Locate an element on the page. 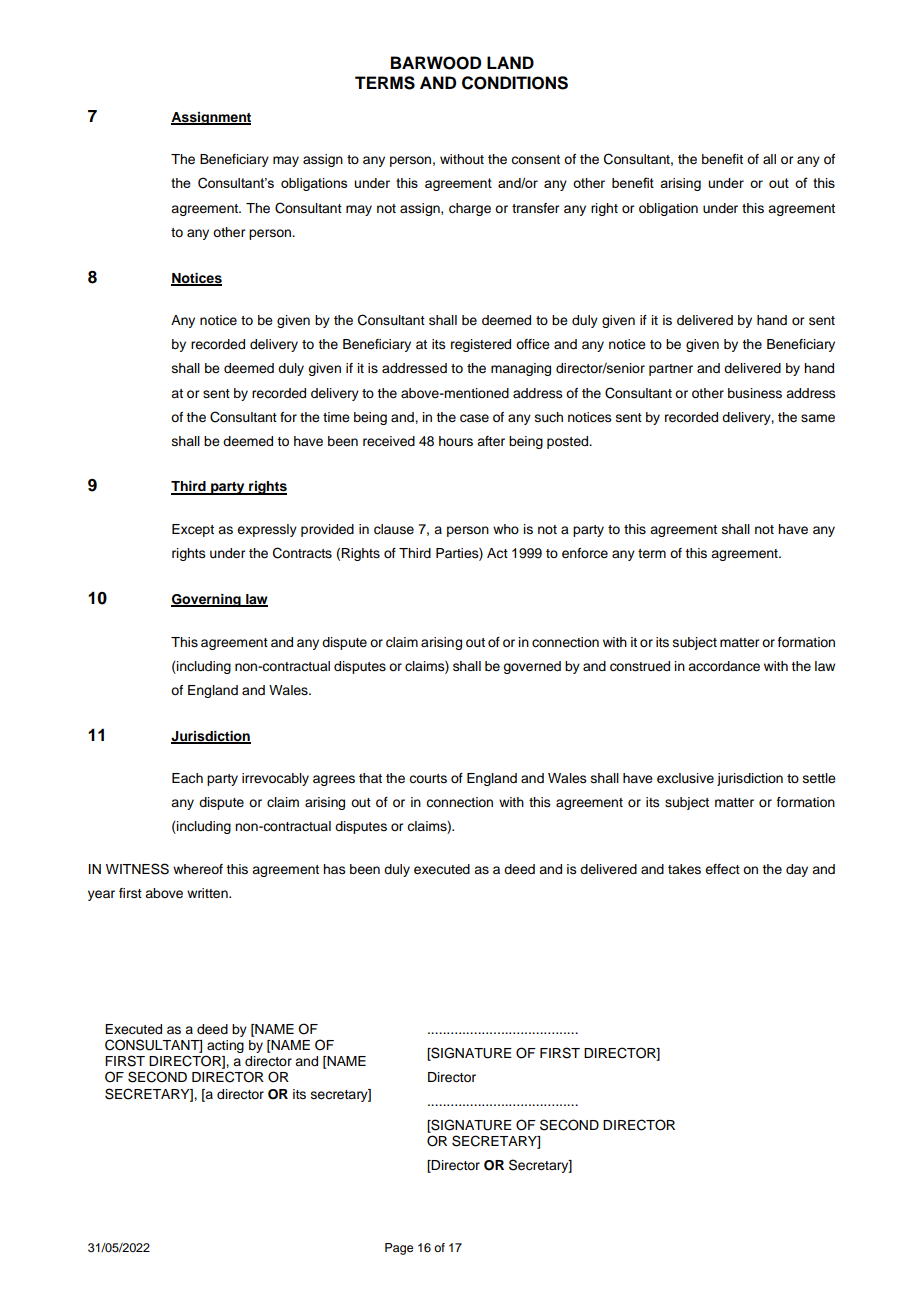 The height and width of the document is (1307, 924). courts is located at coordinates (428, 778).
